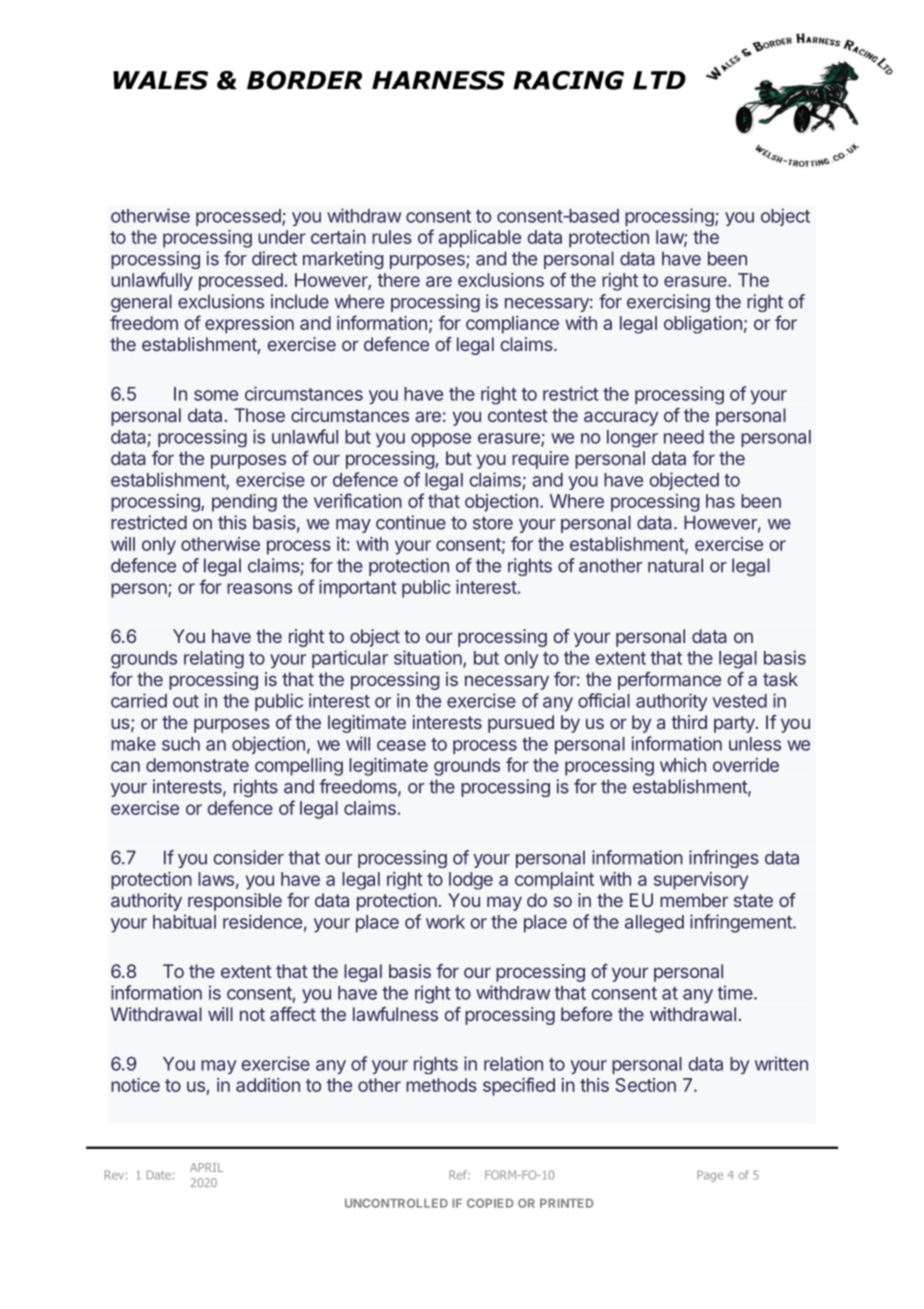  Describe the element at coordinates (160, 80) in the screenshot. I see `WALES` at that location.
